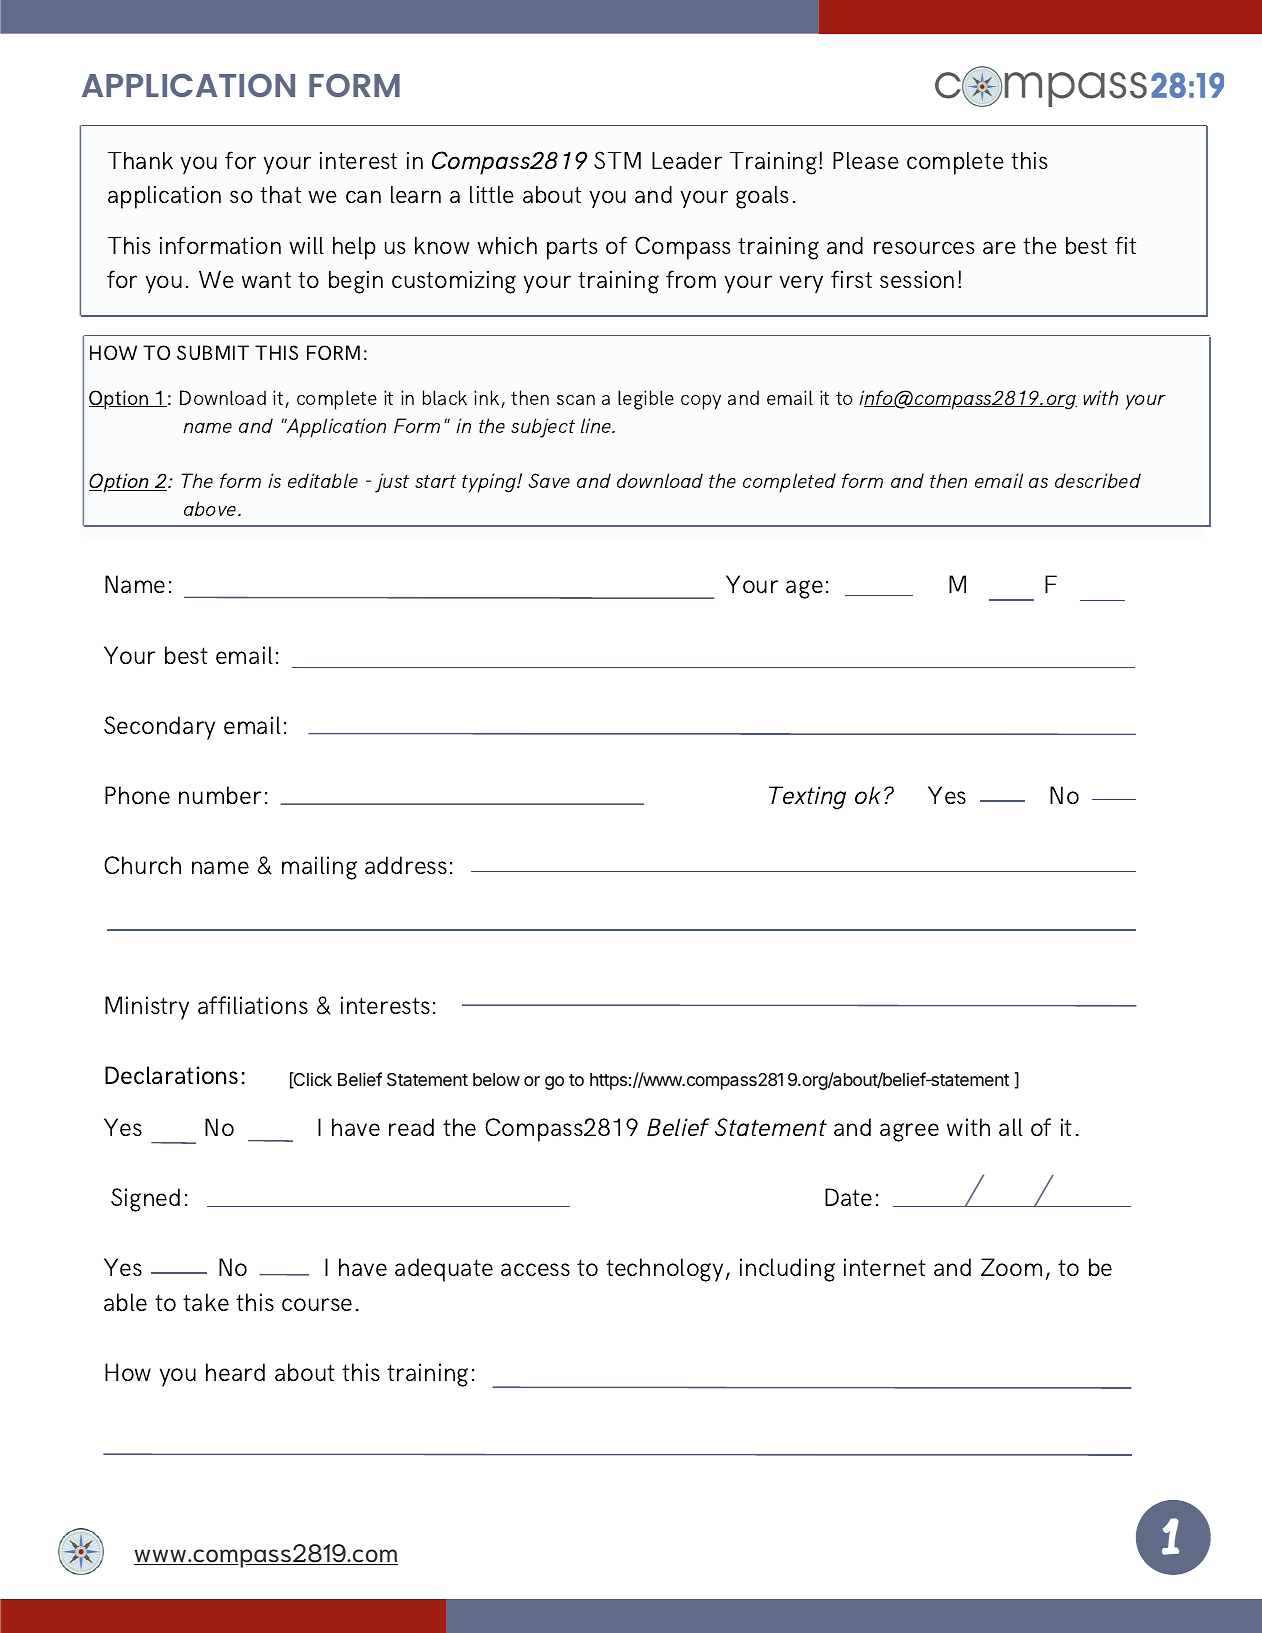 The width and height of the screenshot is (1262, 1633). Describe the element at coordinates (549, 480) in the screenshot. I see `Save` at that location.
